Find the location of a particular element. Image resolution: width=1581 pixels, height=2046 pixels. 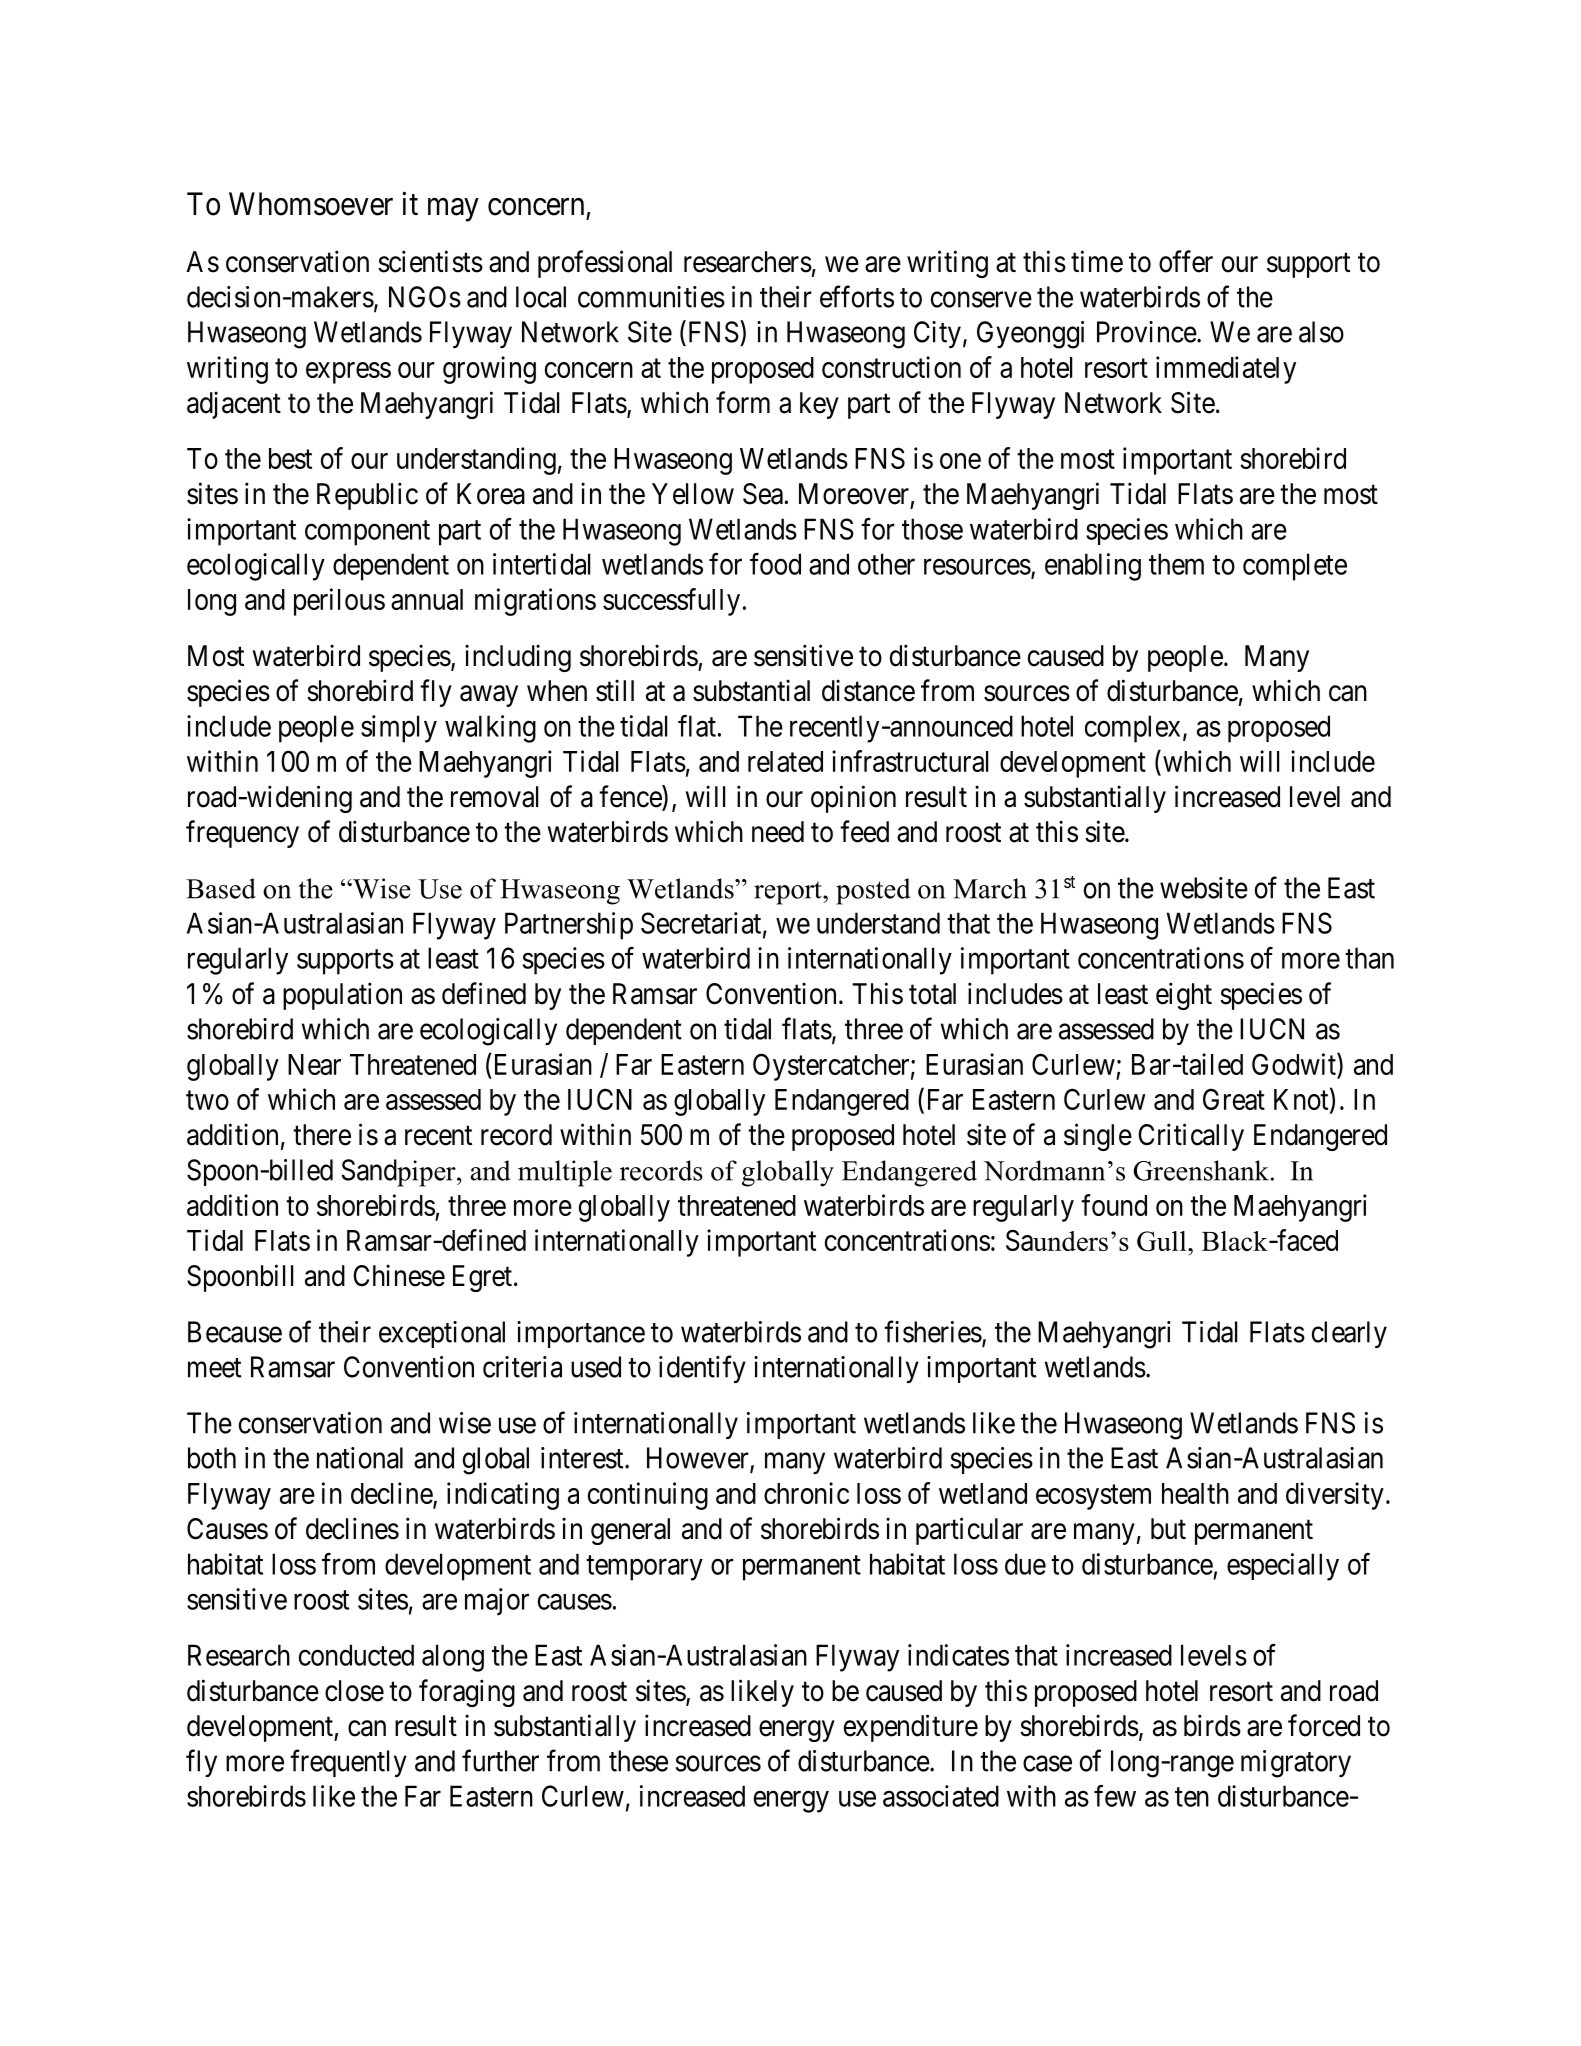

offer is located at coordinates (1186, 261).
